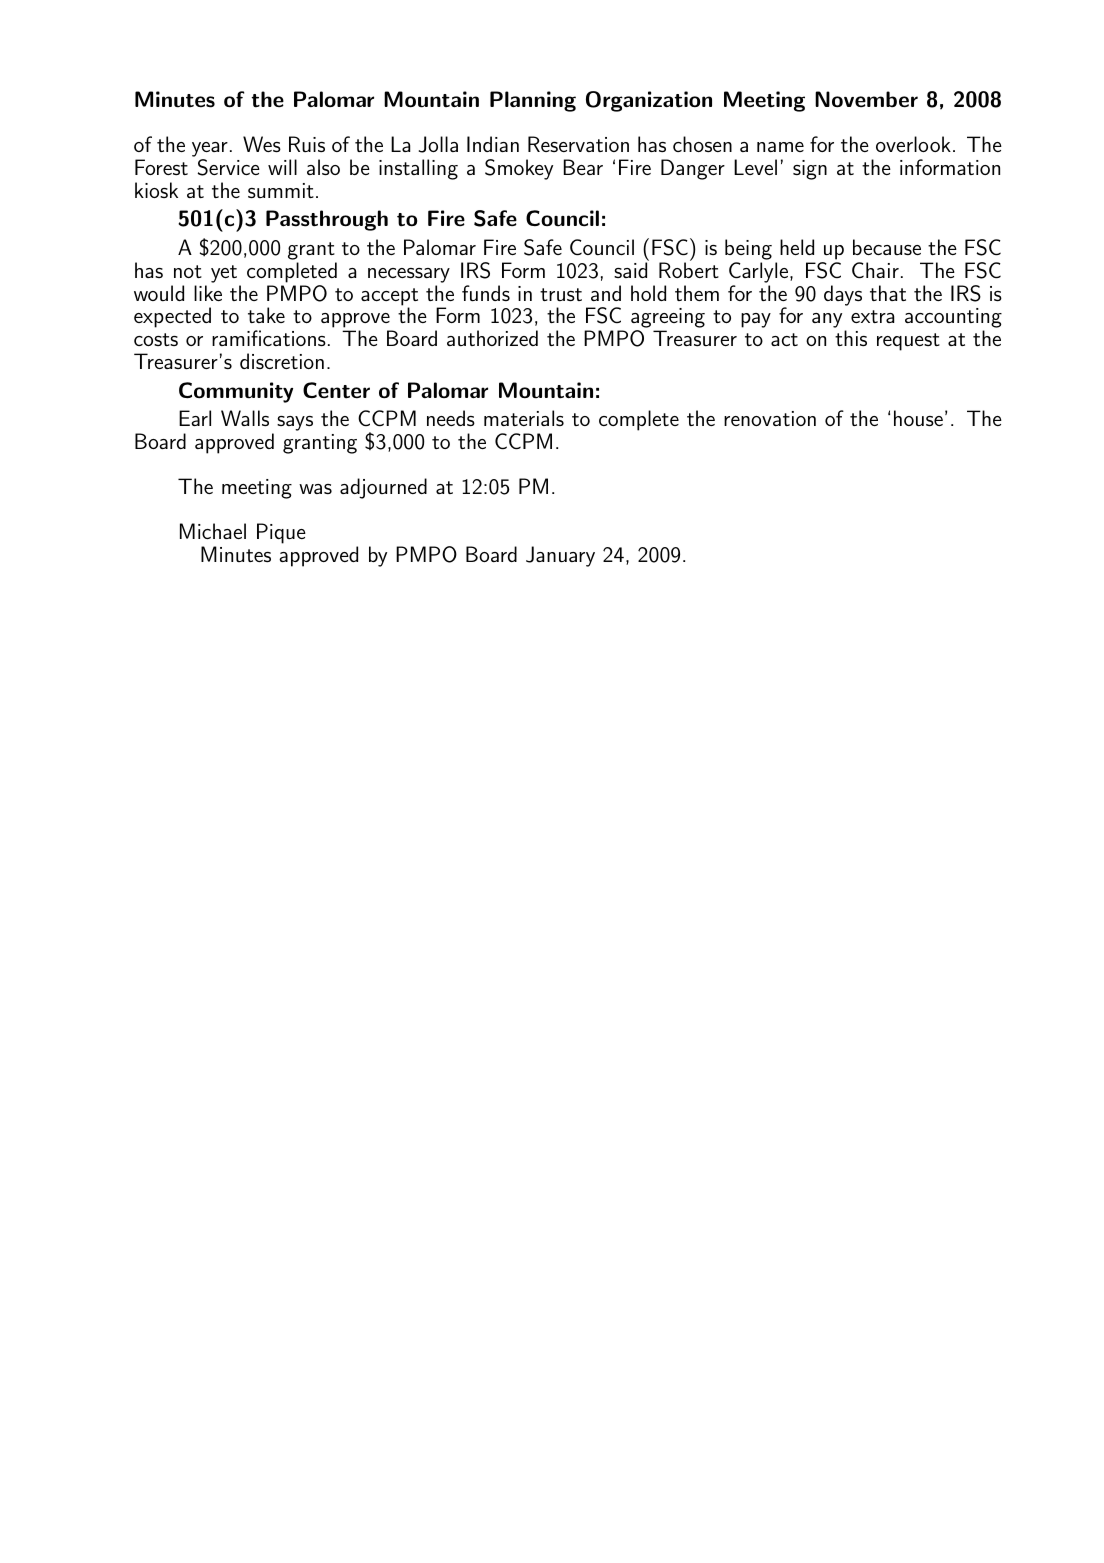 Image resolution: width=1104 pixels, height=1563 pixels. Describe the element at coordinates (887, 247) in the page. I see `because` at that location.
